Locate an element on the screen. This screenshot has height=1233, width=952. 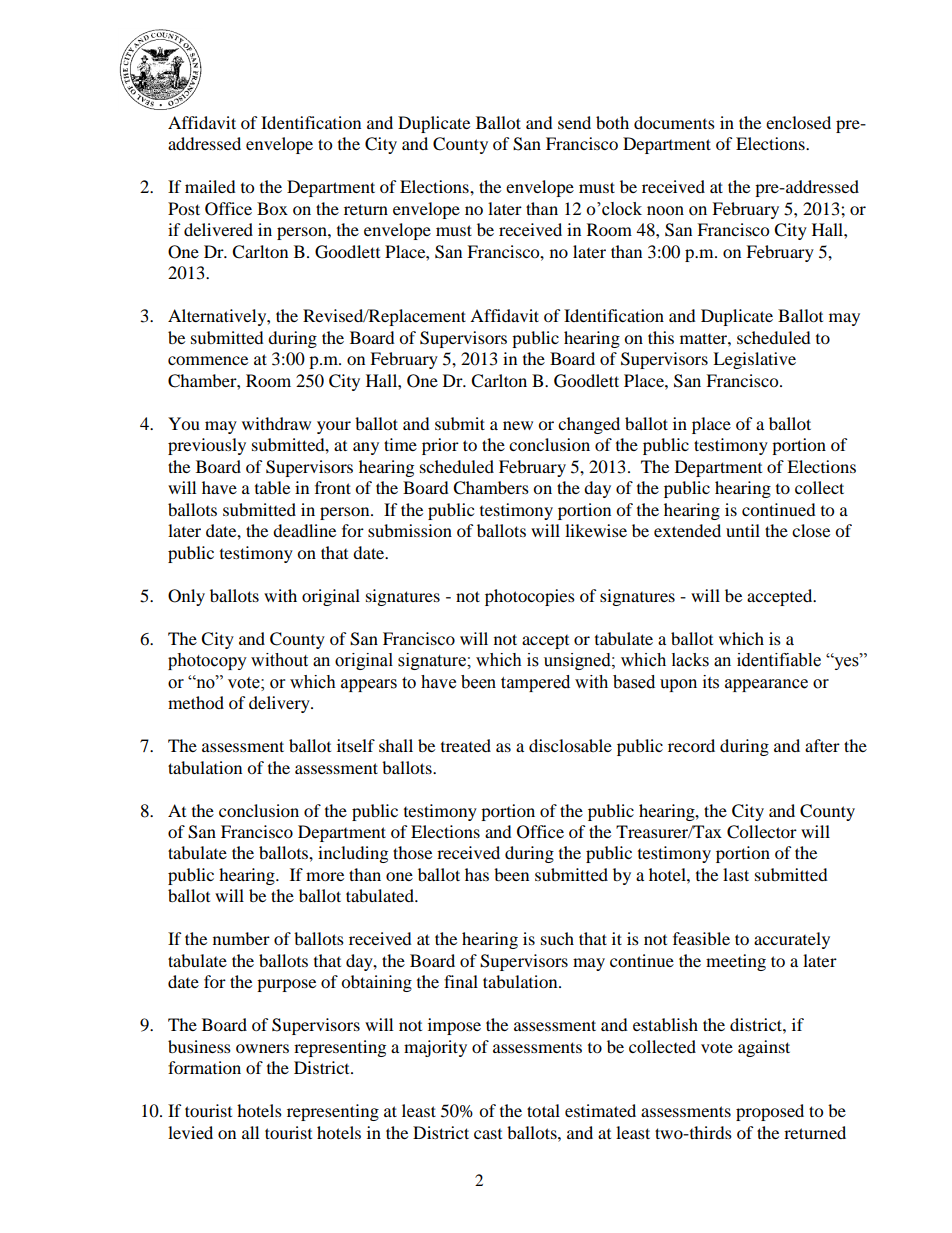
documents is located at coordinates (674, 122).
